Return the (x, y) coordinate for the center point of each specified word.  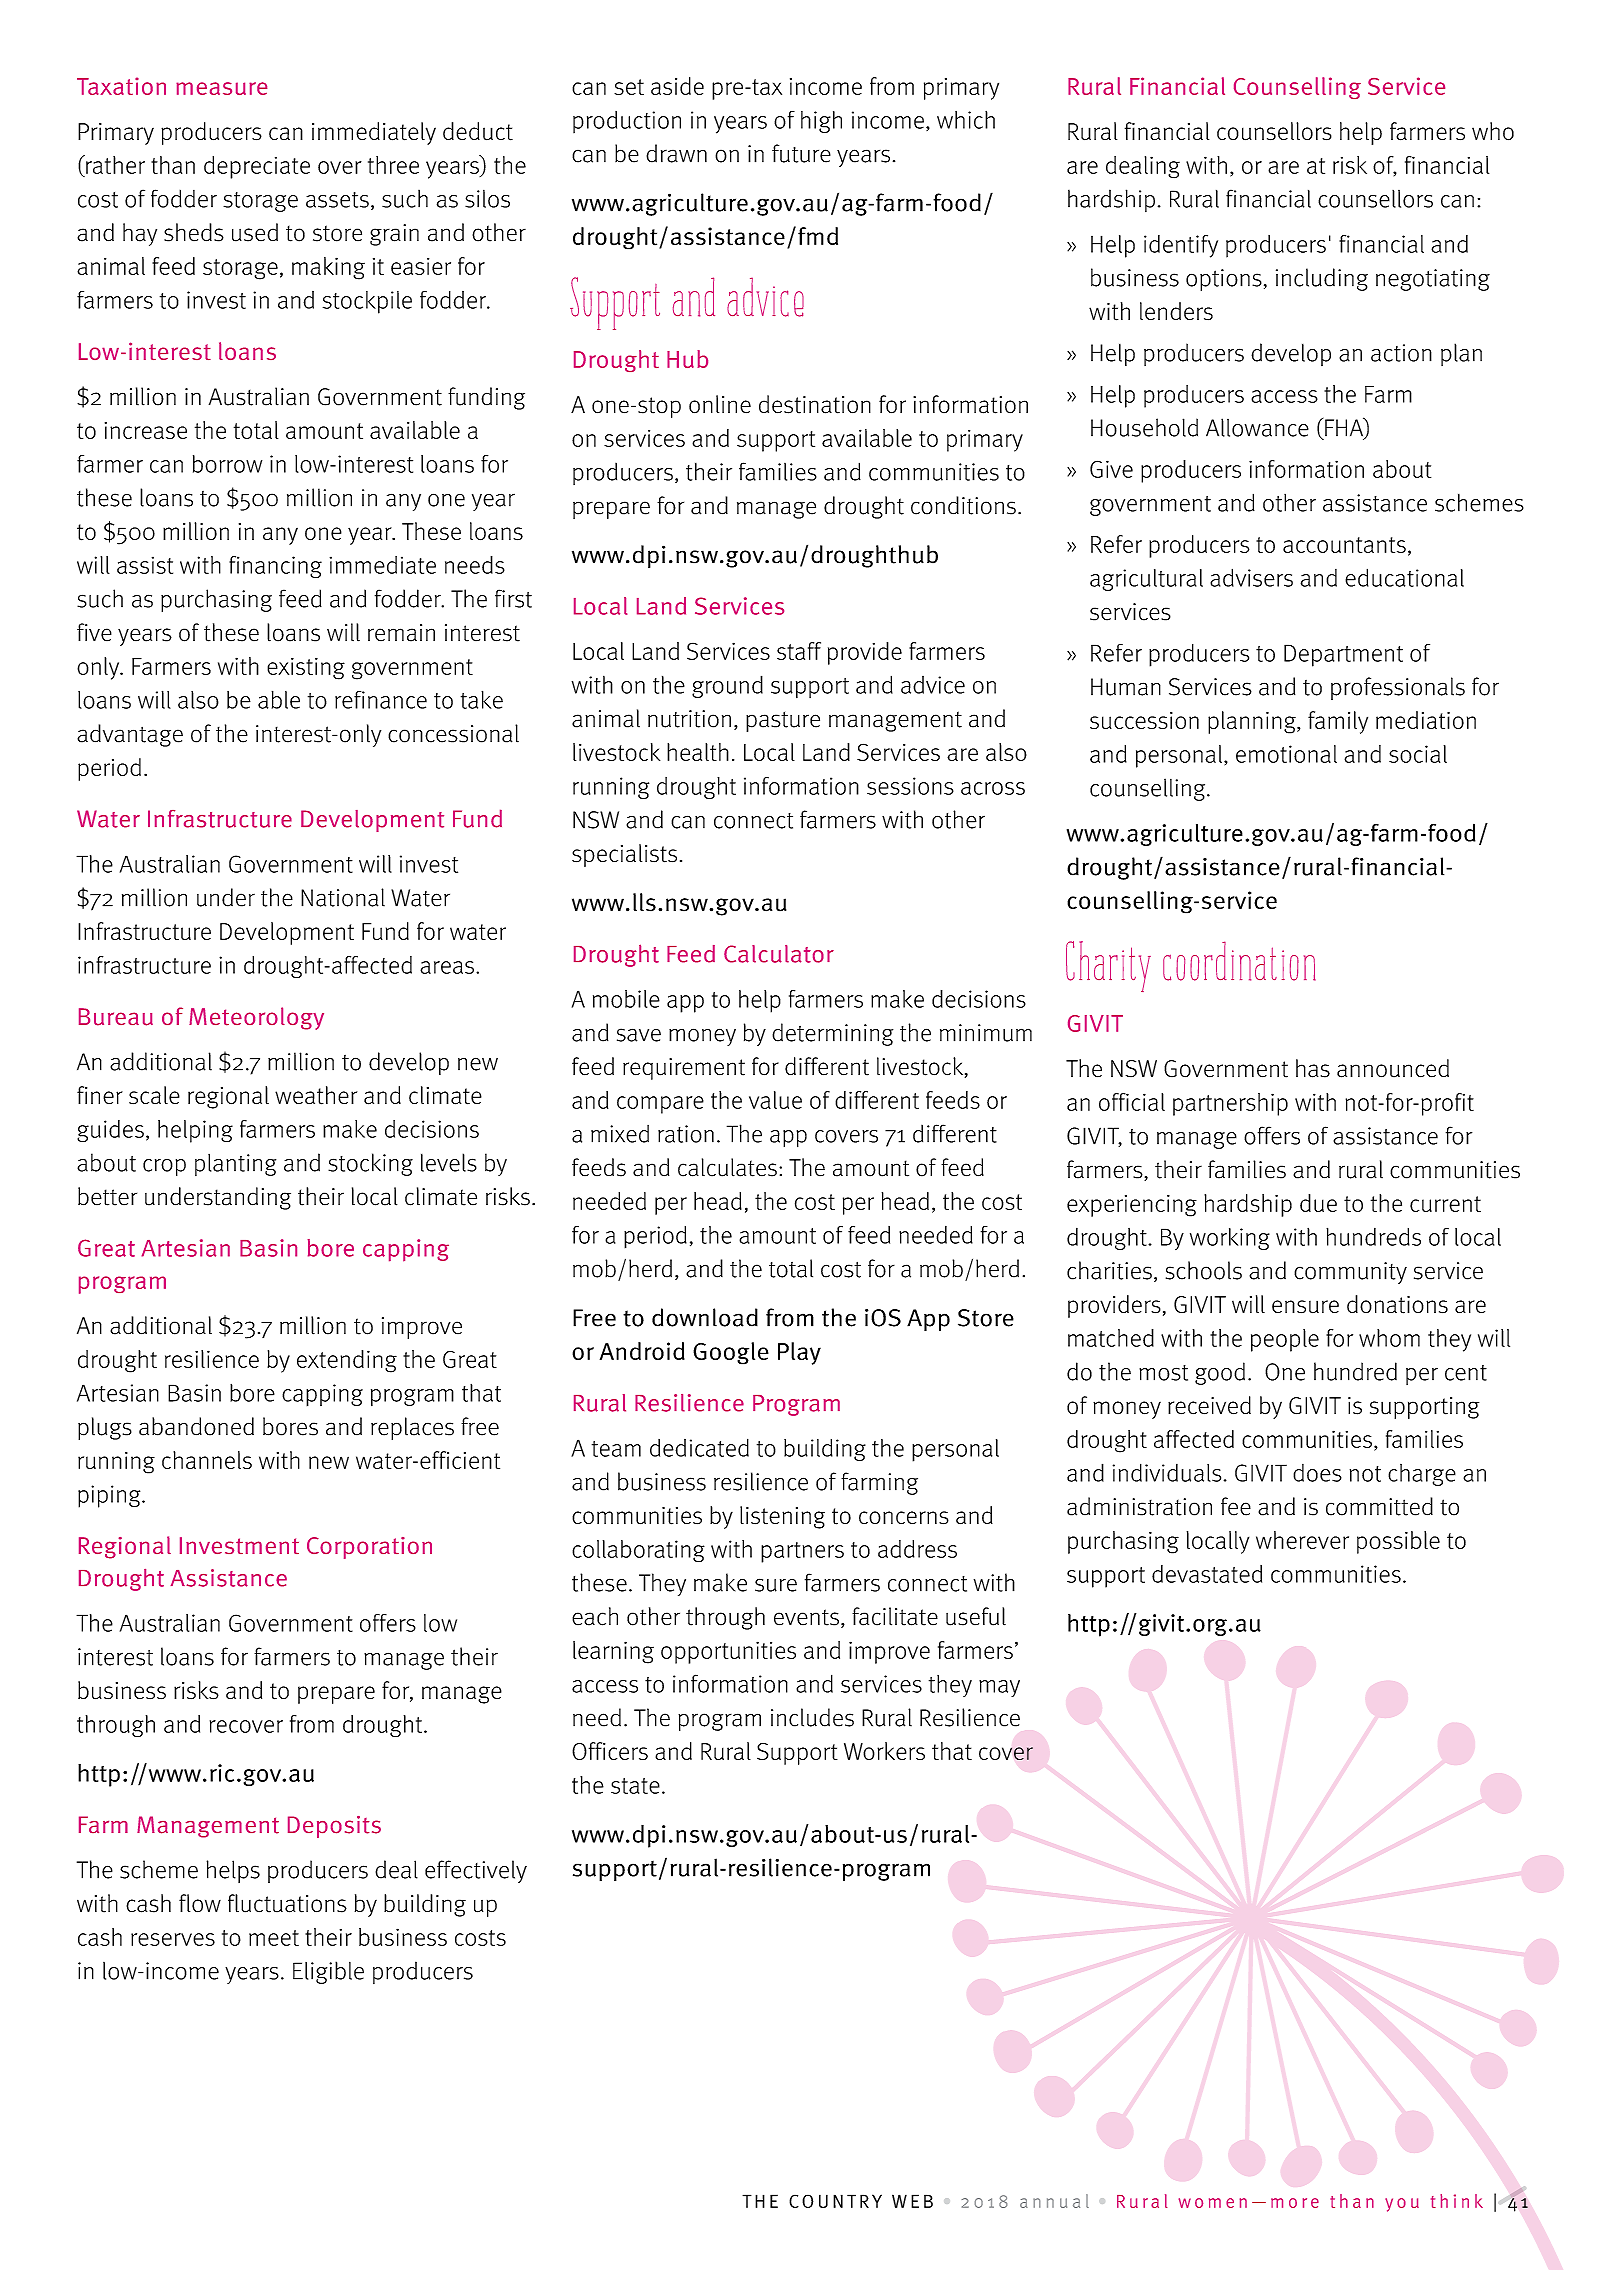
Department (1343, 655)
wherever (1302, 1540)
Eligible (328, 1972)
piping (110, 1496)
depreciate (257, 167)
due (1318, 1203)
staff (799, 651)
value (775, 1100)
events (806, 1617)
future (801, 153)
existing (306, 669)
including (1322, 279)
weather (316, 1095)
